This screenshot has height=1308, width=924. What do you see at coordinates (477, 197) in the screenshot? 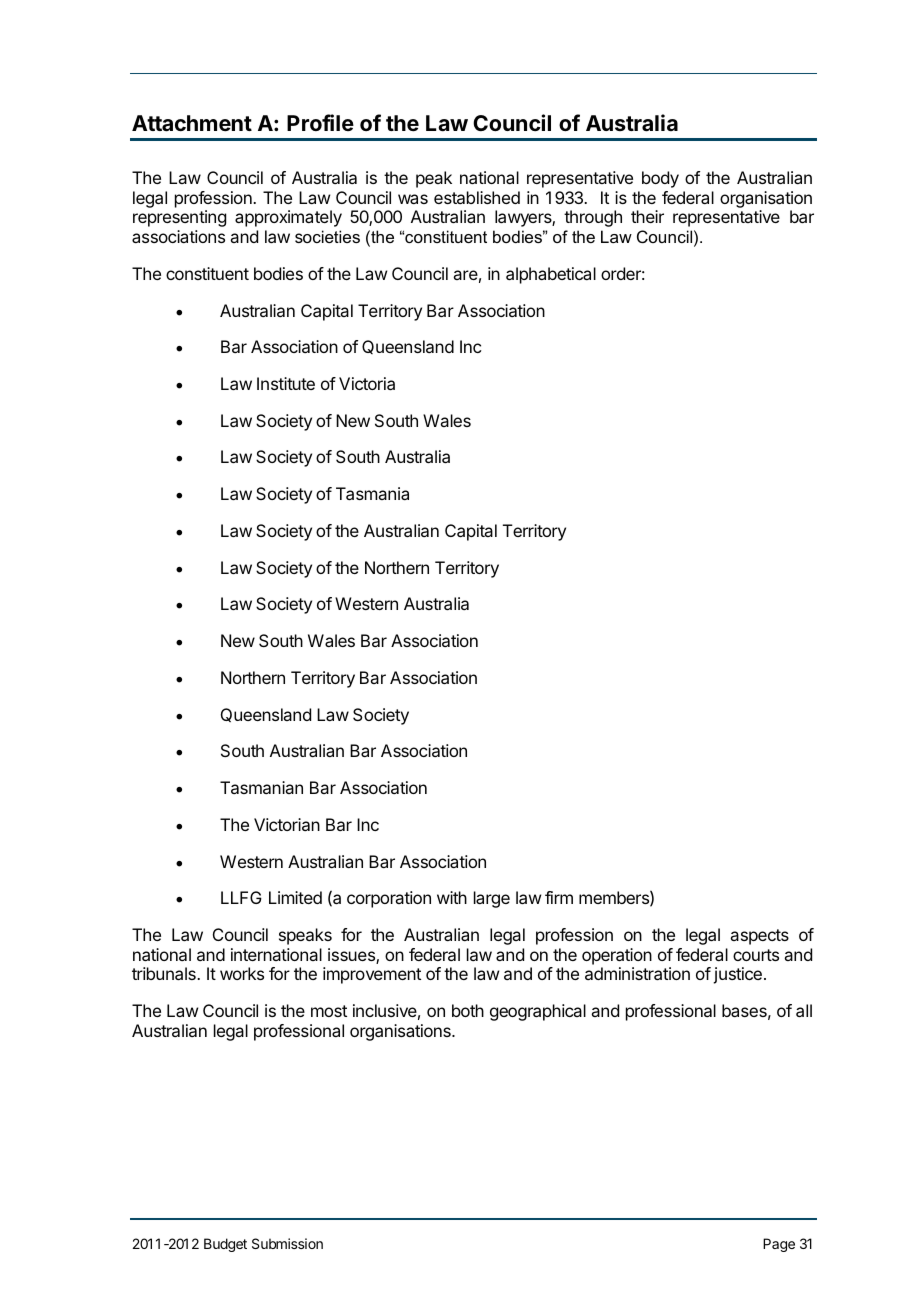
I see `established` at bounding box center [477, 197].
